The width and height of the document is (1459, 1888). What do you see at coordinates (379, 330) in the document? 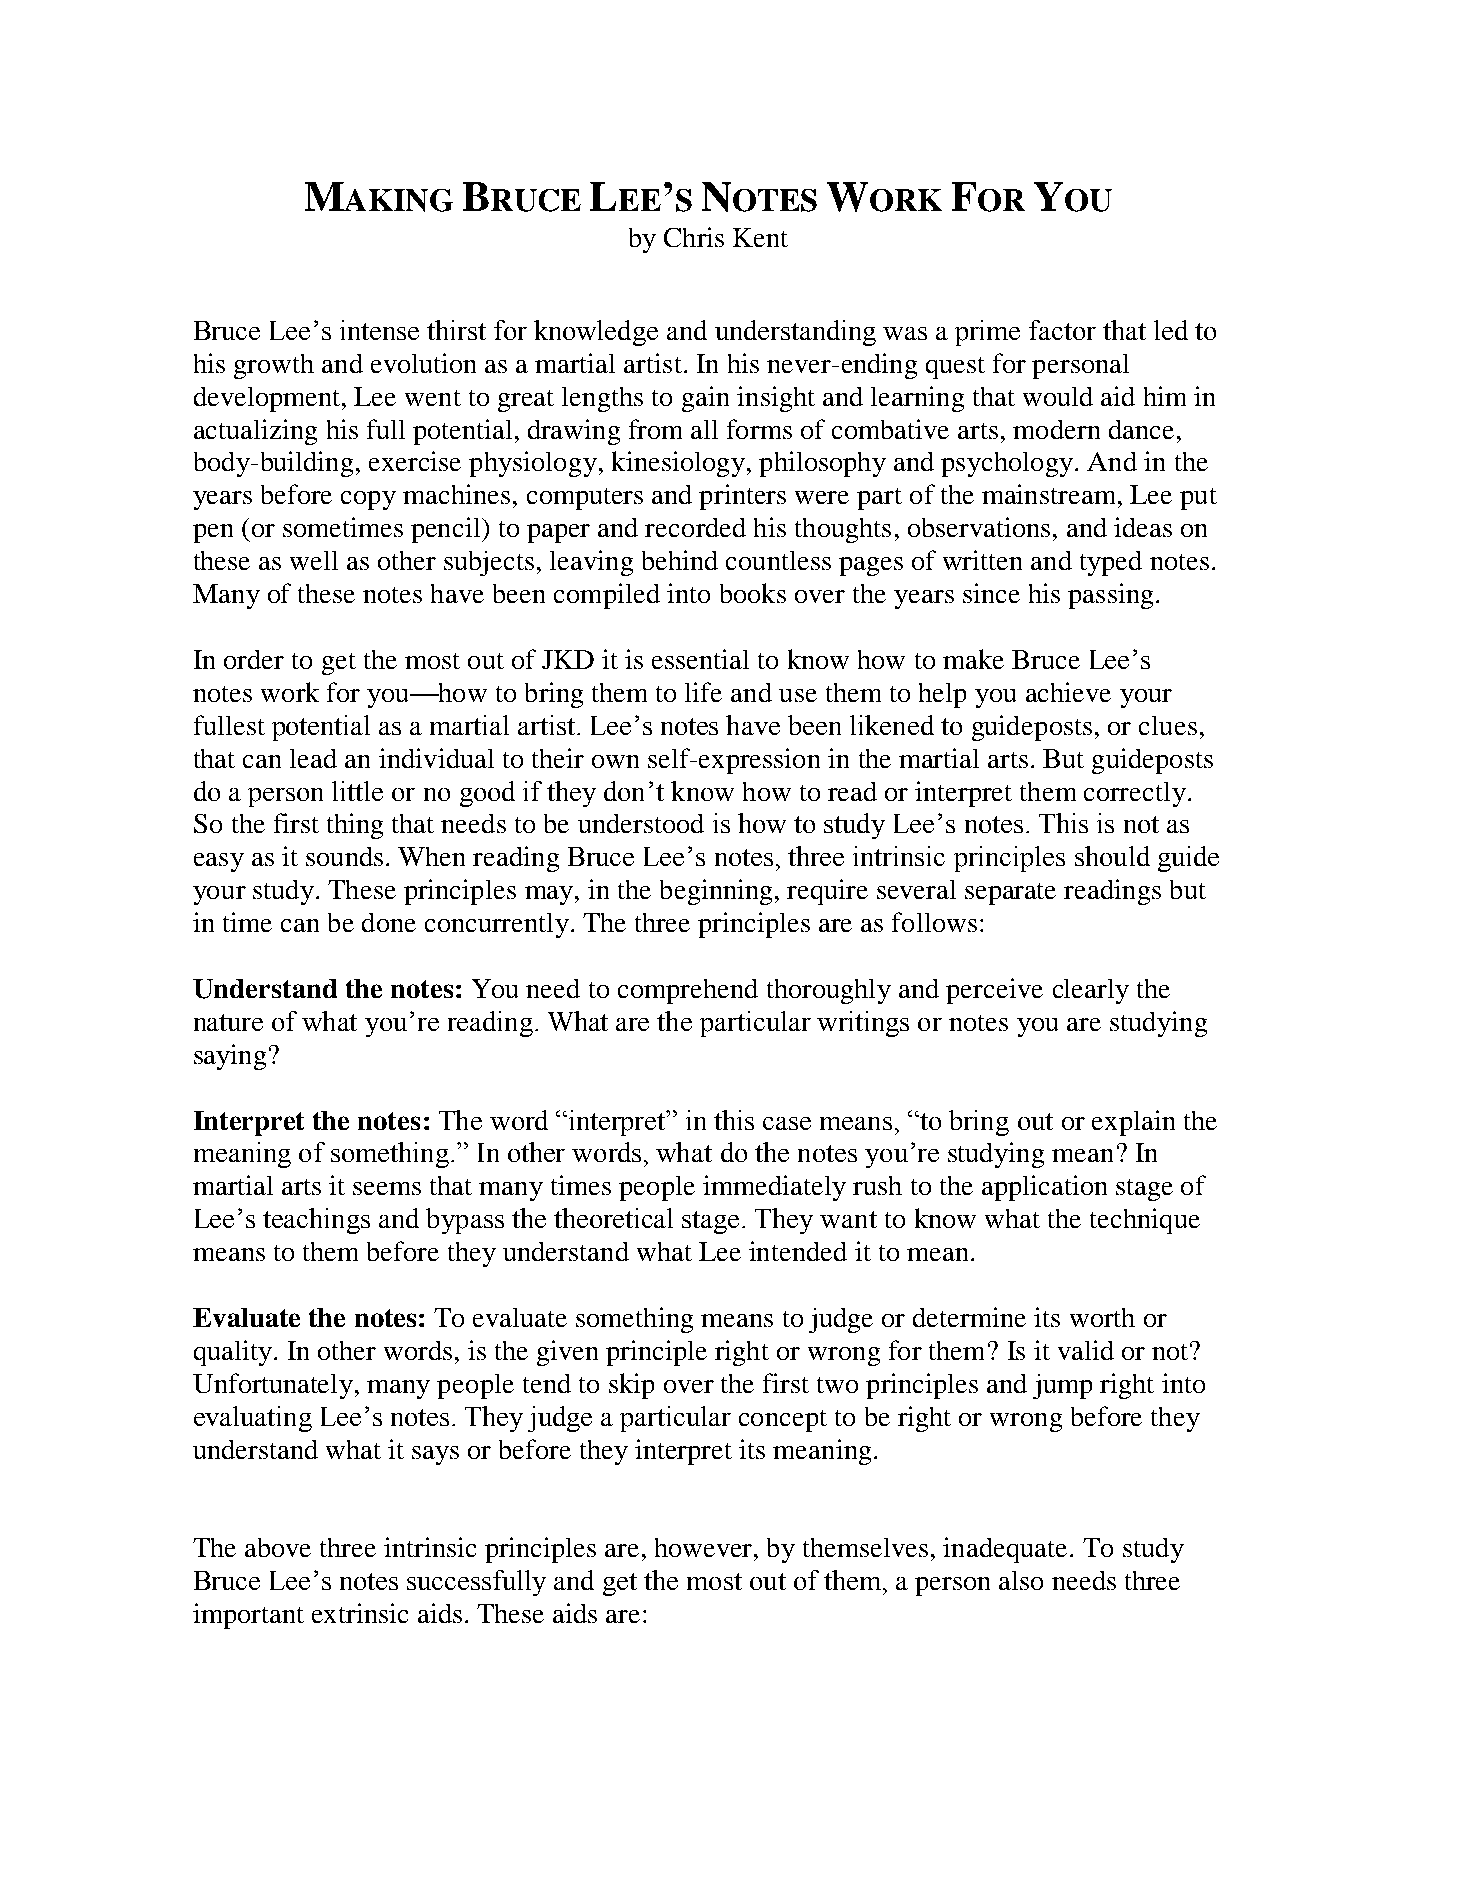
I see `intense` at bounding box center [379, 330].
